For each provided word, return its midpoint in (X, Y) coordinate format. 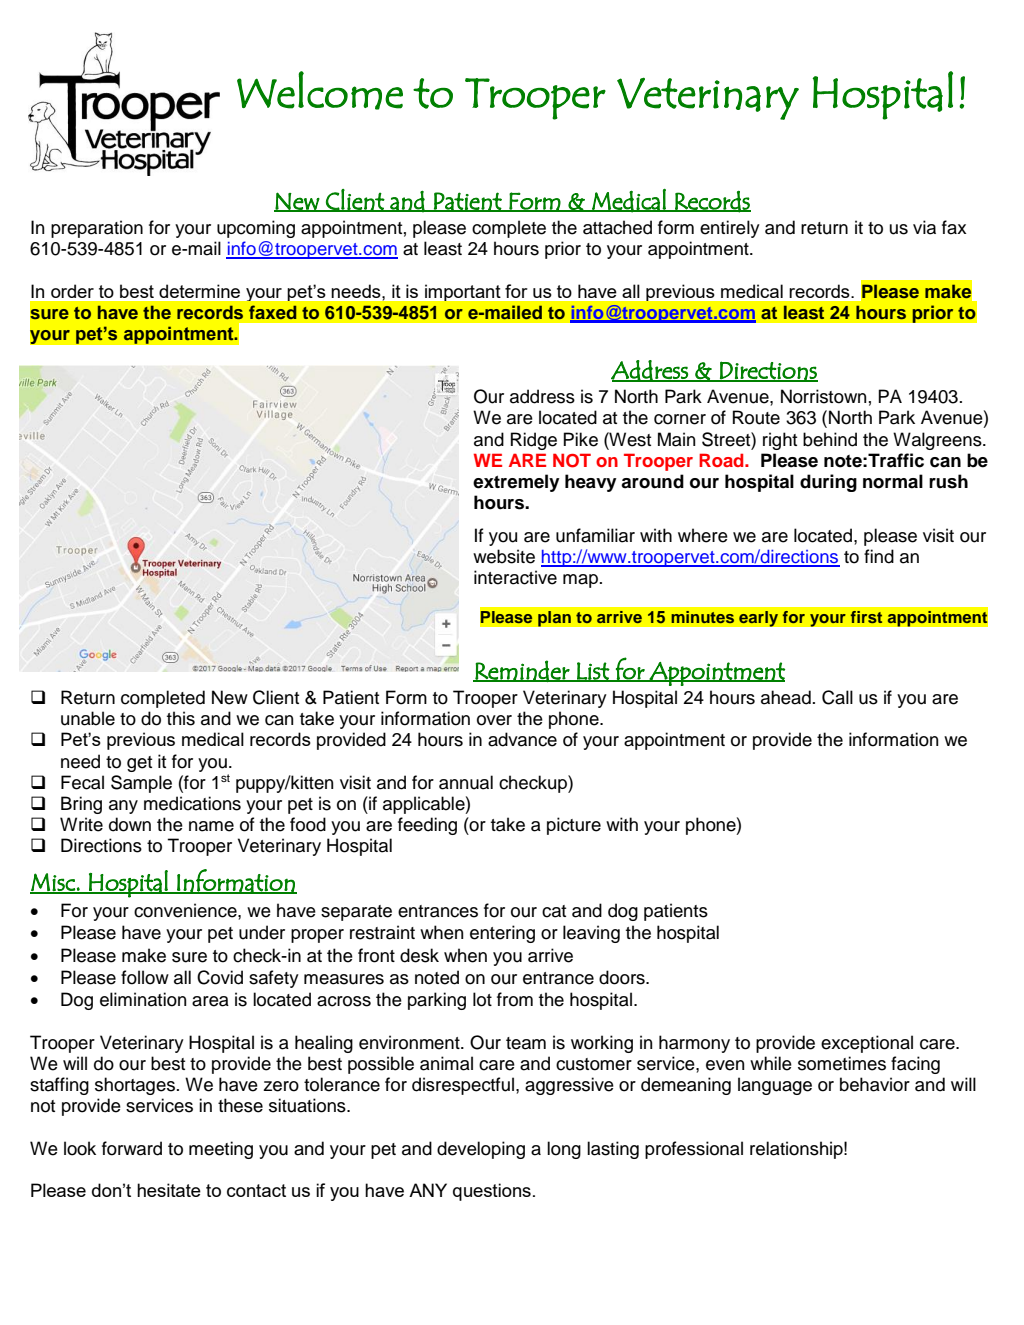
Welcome (320, 90)
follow (145, 977)
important (462, 293)
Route (756, 417)
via (924, 227)
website (504, 556)
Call (837, 697)
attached (617, 227)
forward (132, 1148)
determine (199, 291)
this (181, 718)
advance (522, 739)
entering (502, 934)
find (879, 556)
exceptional (867, 1044)
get (139, 764)
